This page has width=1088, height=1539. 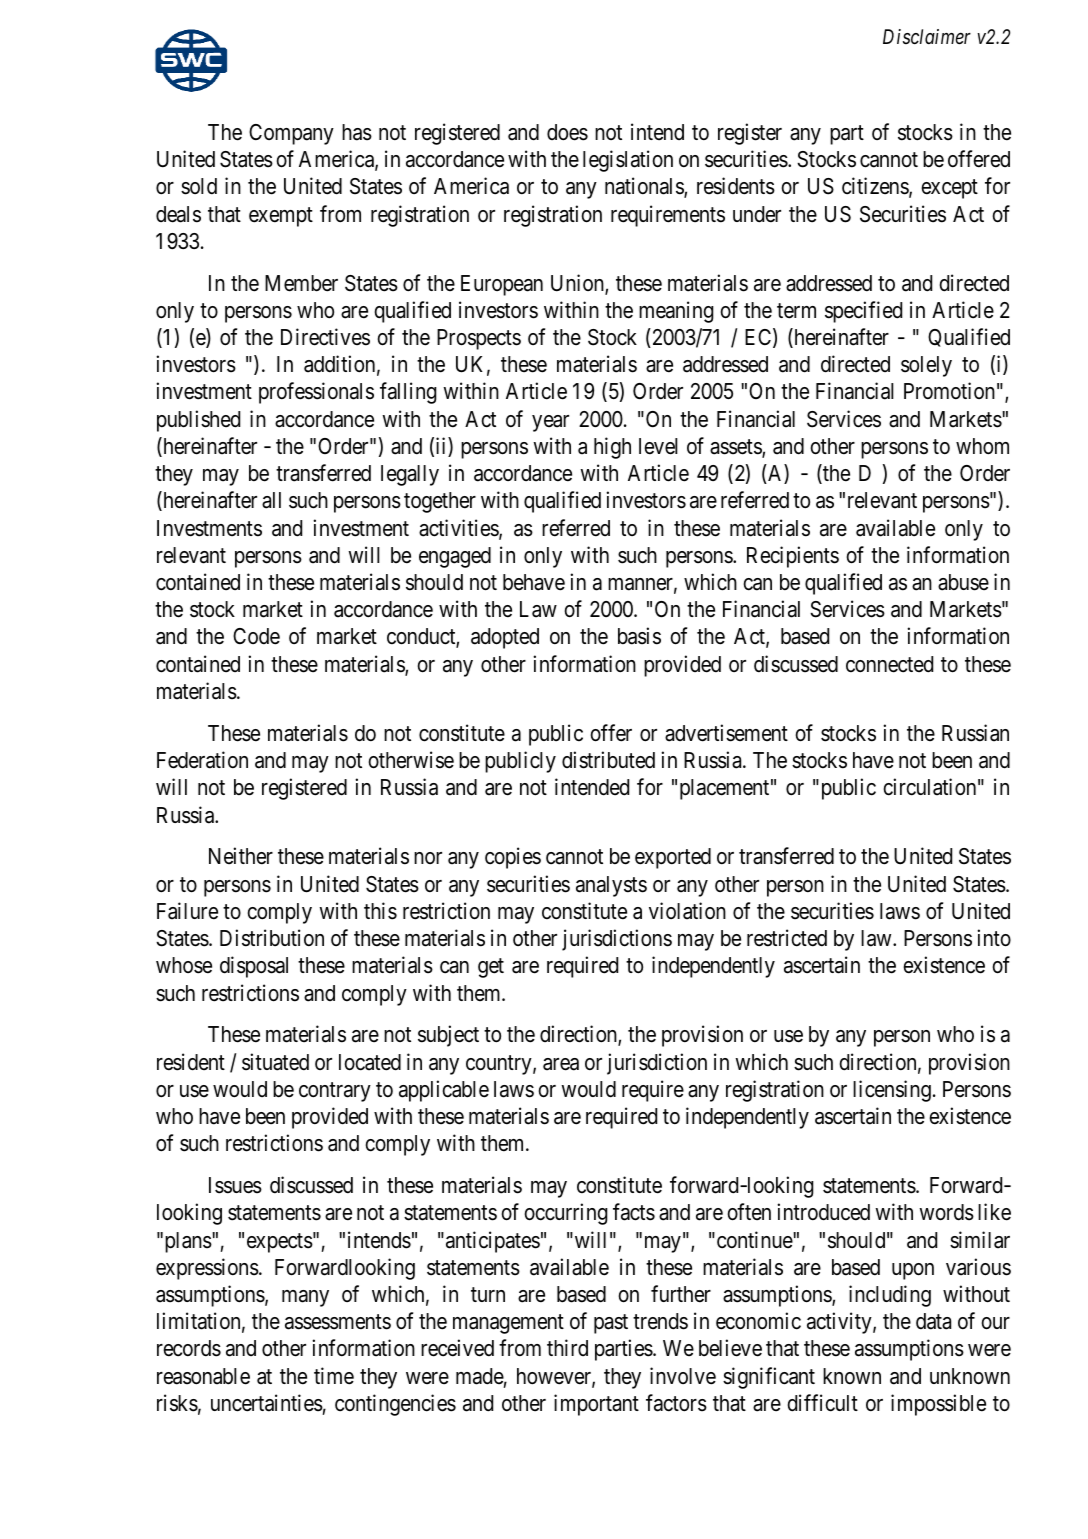 What do you see at coordinates (267, 1403) in the page?
I see `uncertainties` at bounding box center [267, 1403].
